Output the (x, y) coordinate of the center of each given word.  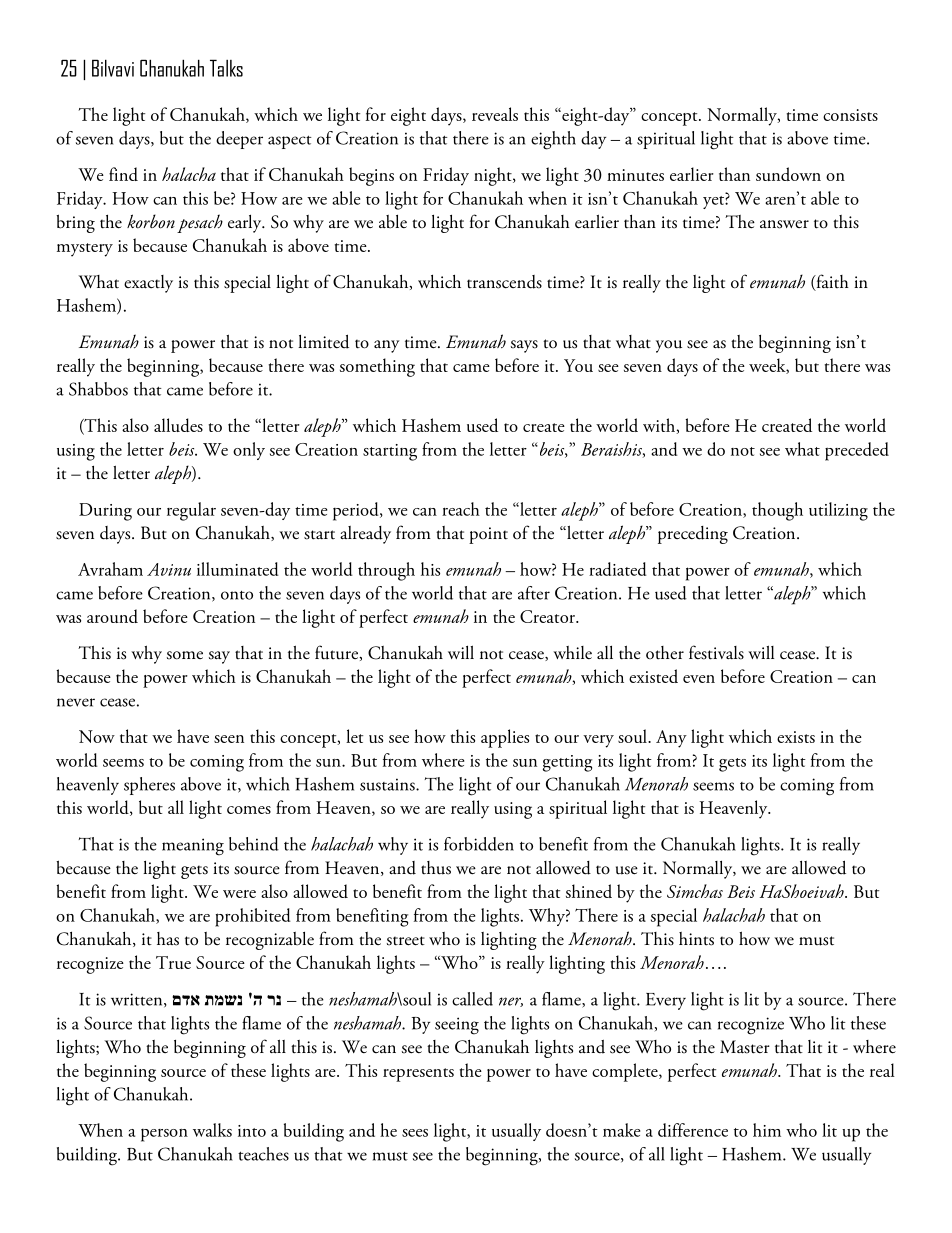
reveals (495, 114)
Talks (226, 68)
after (534, 593)
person (164, 1135)
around (112, 616)
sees (415, 1133)
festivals (716, 652)
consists (850, 115)
